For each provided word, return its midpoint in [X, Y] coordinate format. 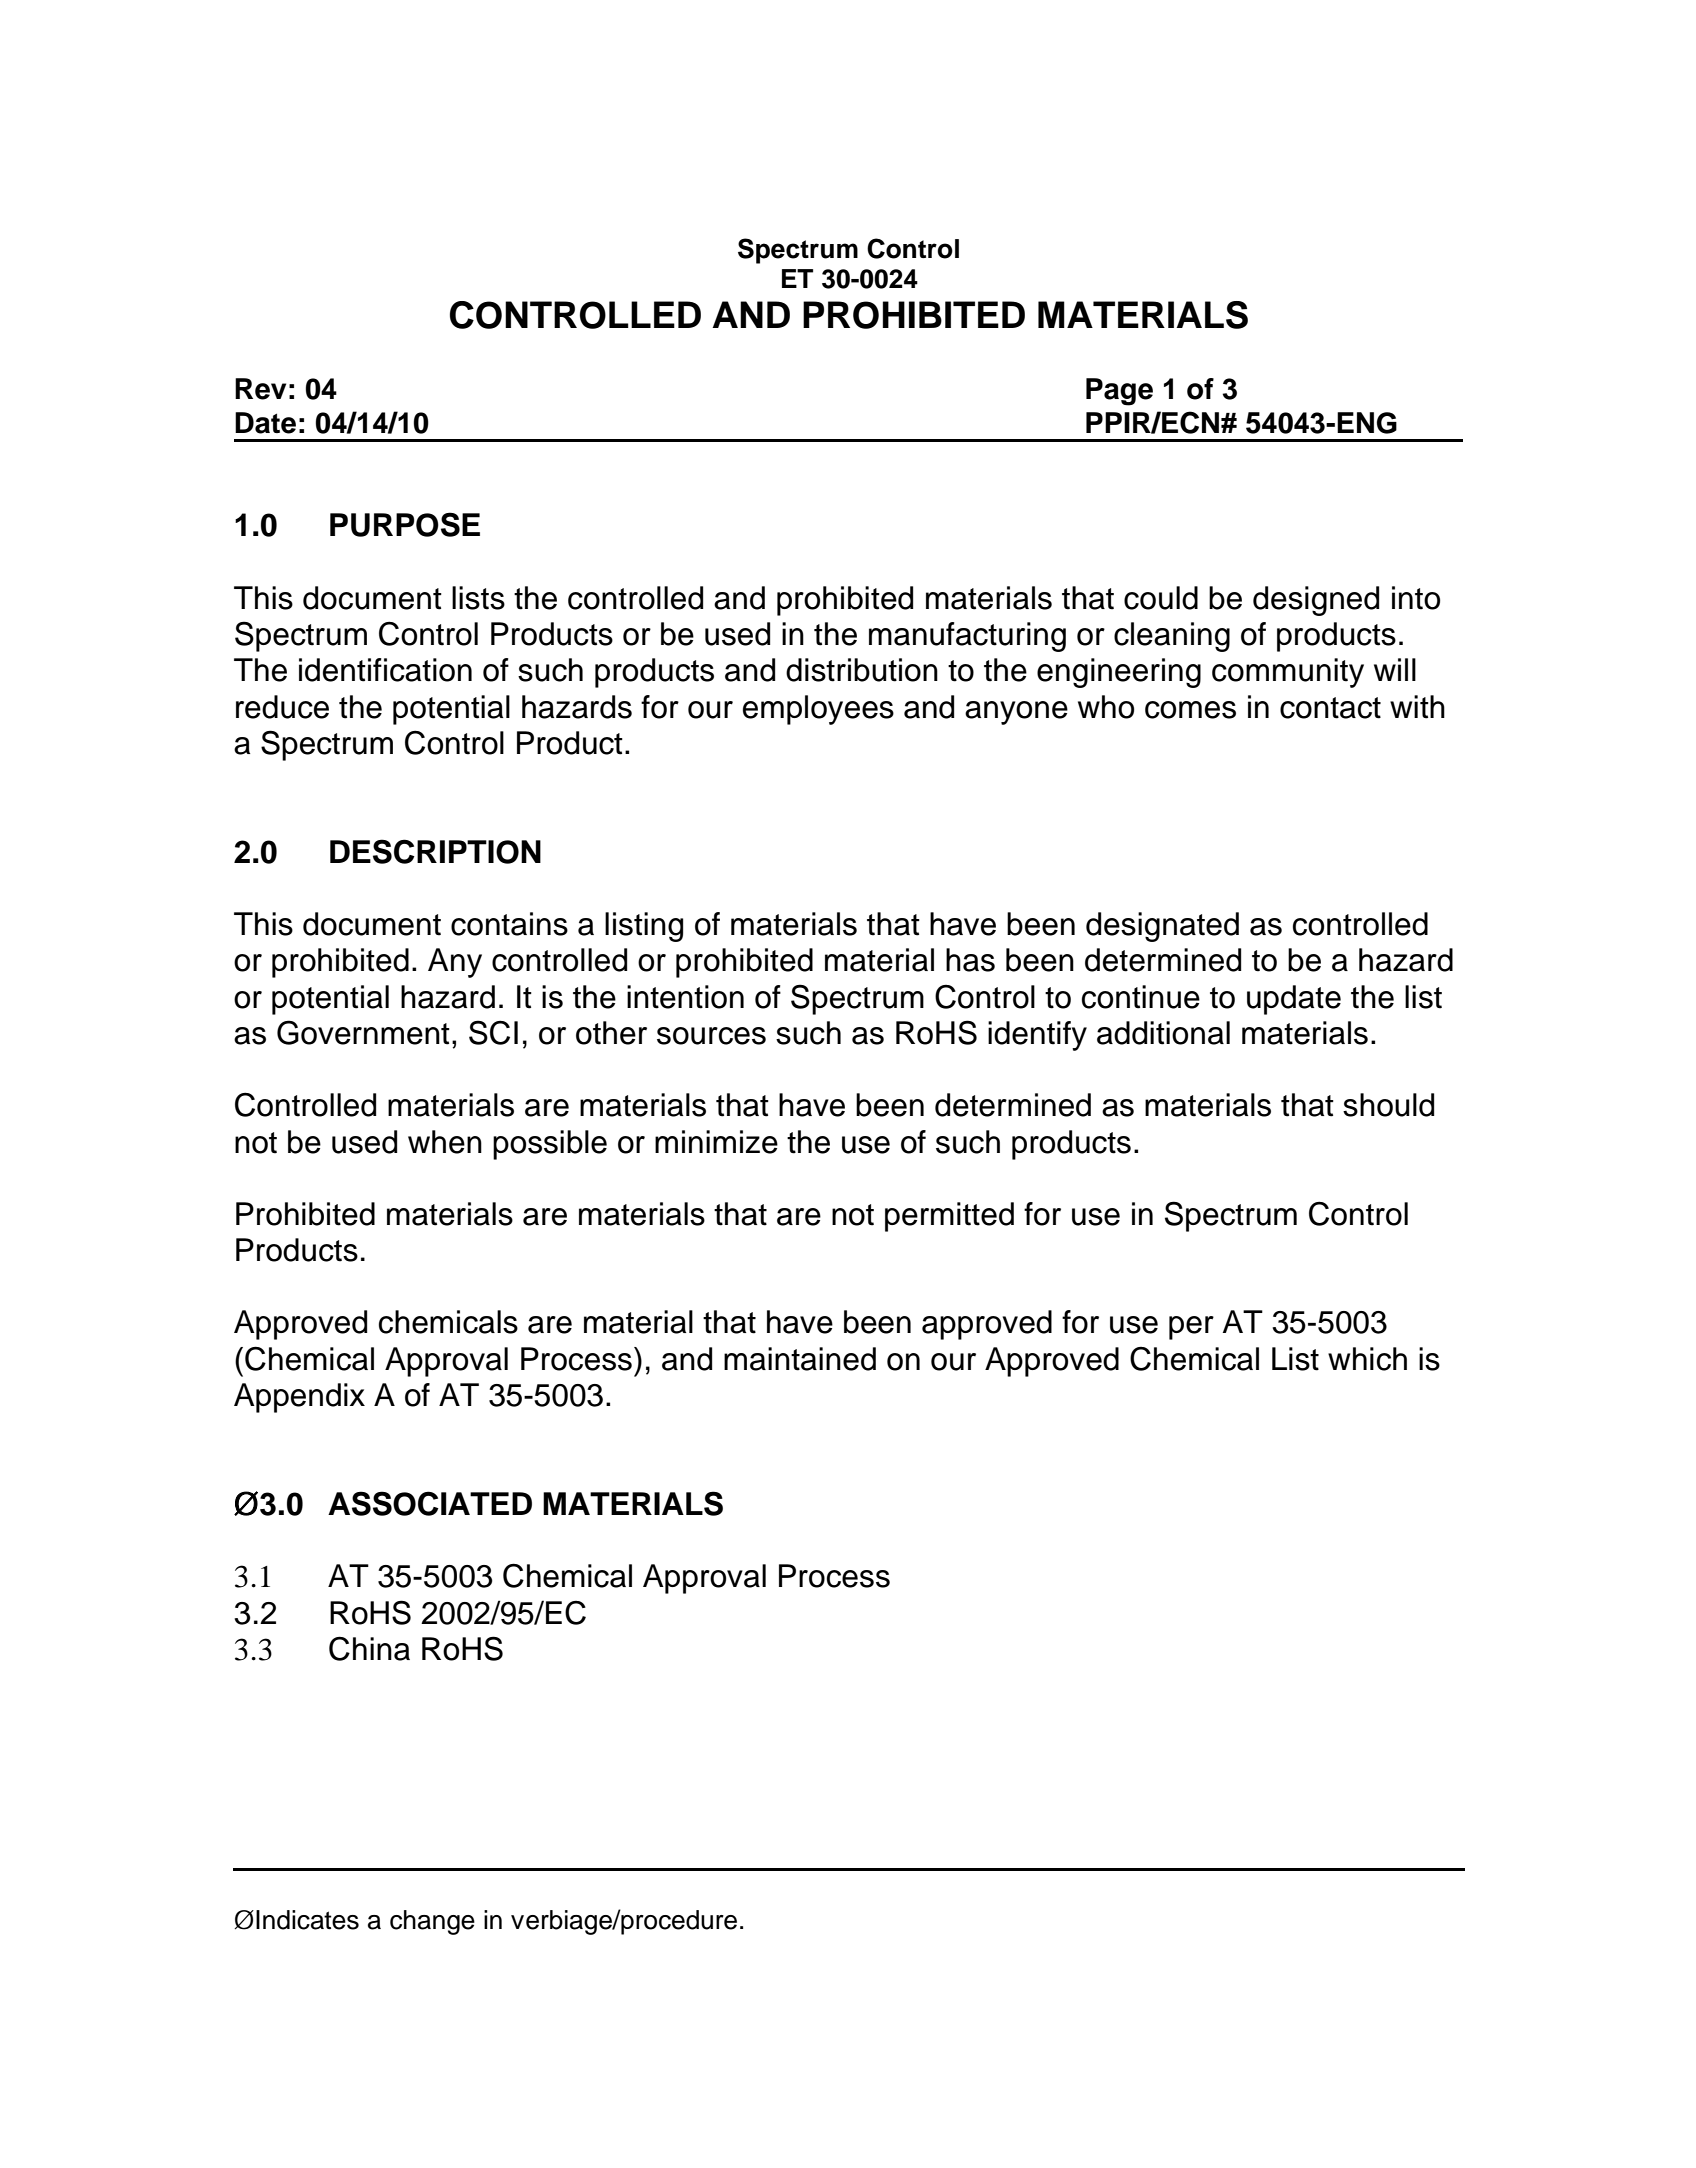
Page [1119, 392]
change [432, 1922]
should [1388, 1105]
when [445, 1142]
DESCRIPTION [435, 851]
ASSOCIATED [430, 1503]
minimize [716, 1142]
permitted [949, 1217]
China [369, 1648]
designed [1316, 601]
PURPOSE [405, 524]
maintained [800, 1359]
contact [1330, 708]
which [1367, 1359]
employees [818, 710]
